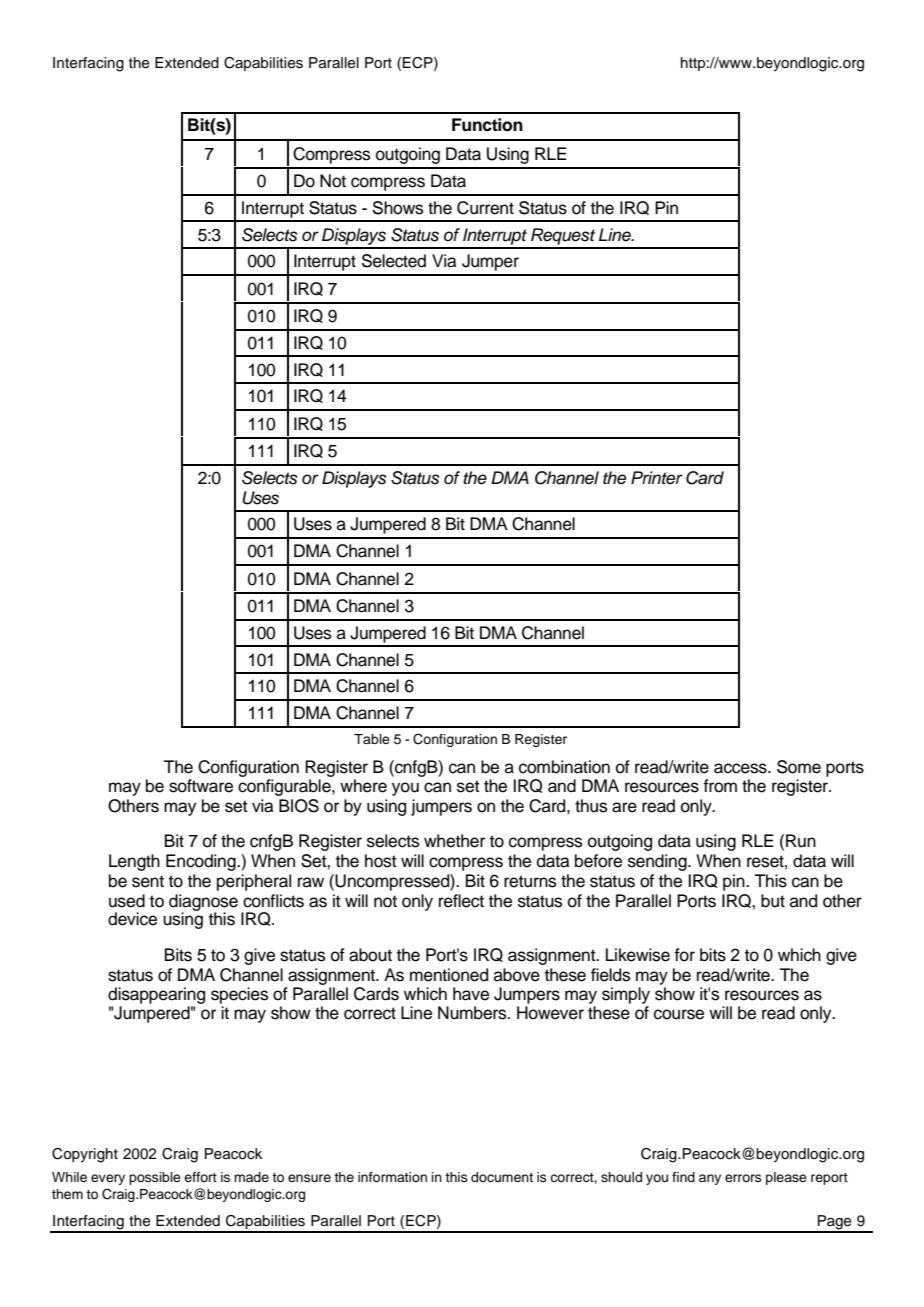 Image resolution: width=924 pixels, height=1307 pixels. I want to click on Table, so click(372, 739).
